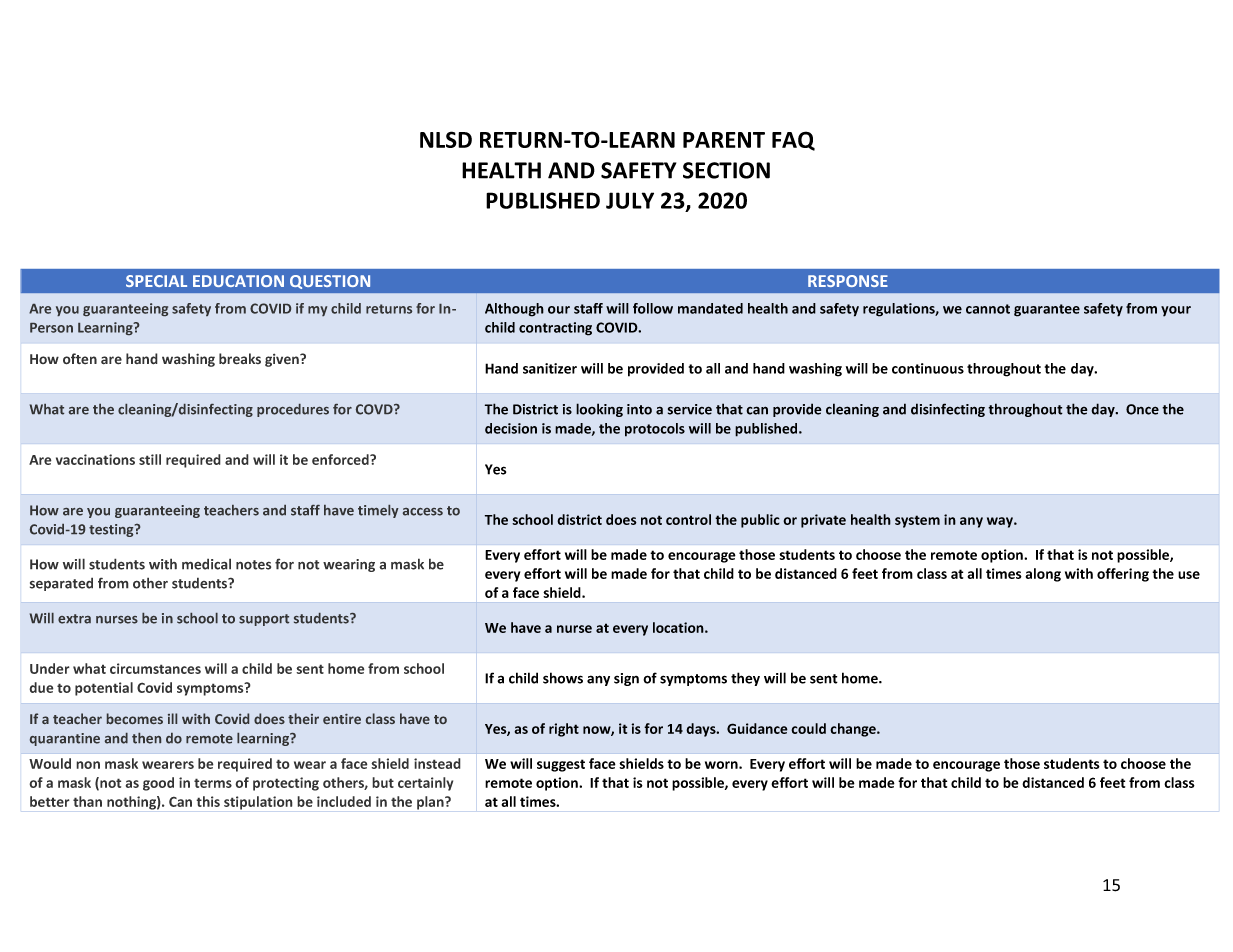 Image resolution: width=1233 pixels, height=952 pixels. What do you see at coordinates (726, 170) in the screenshot?
I see `SECTION` at bounding box center [726, 170].
